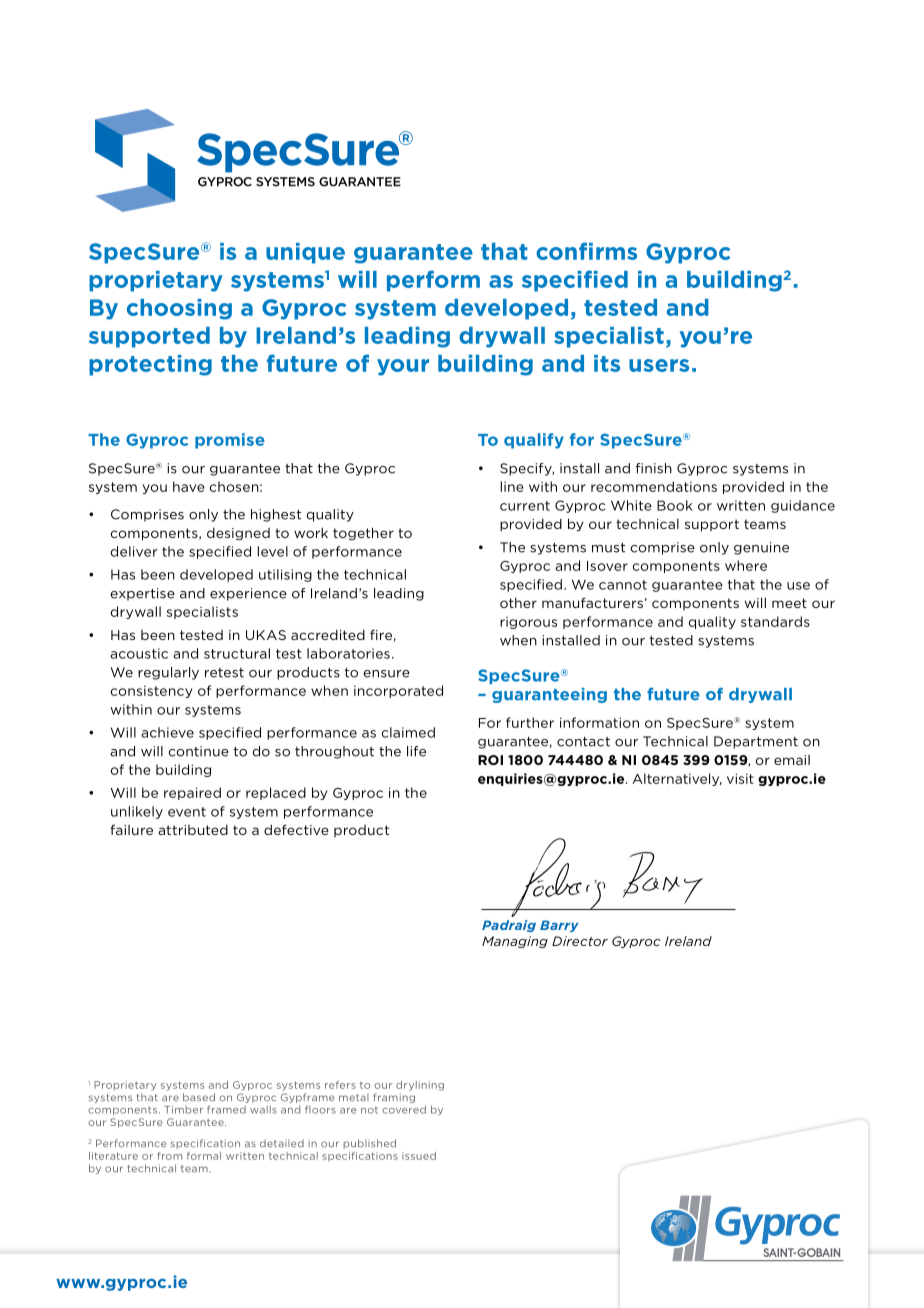 This screenshot has height=1308, width=924. I want to click on consistency, so click(152, 692).
